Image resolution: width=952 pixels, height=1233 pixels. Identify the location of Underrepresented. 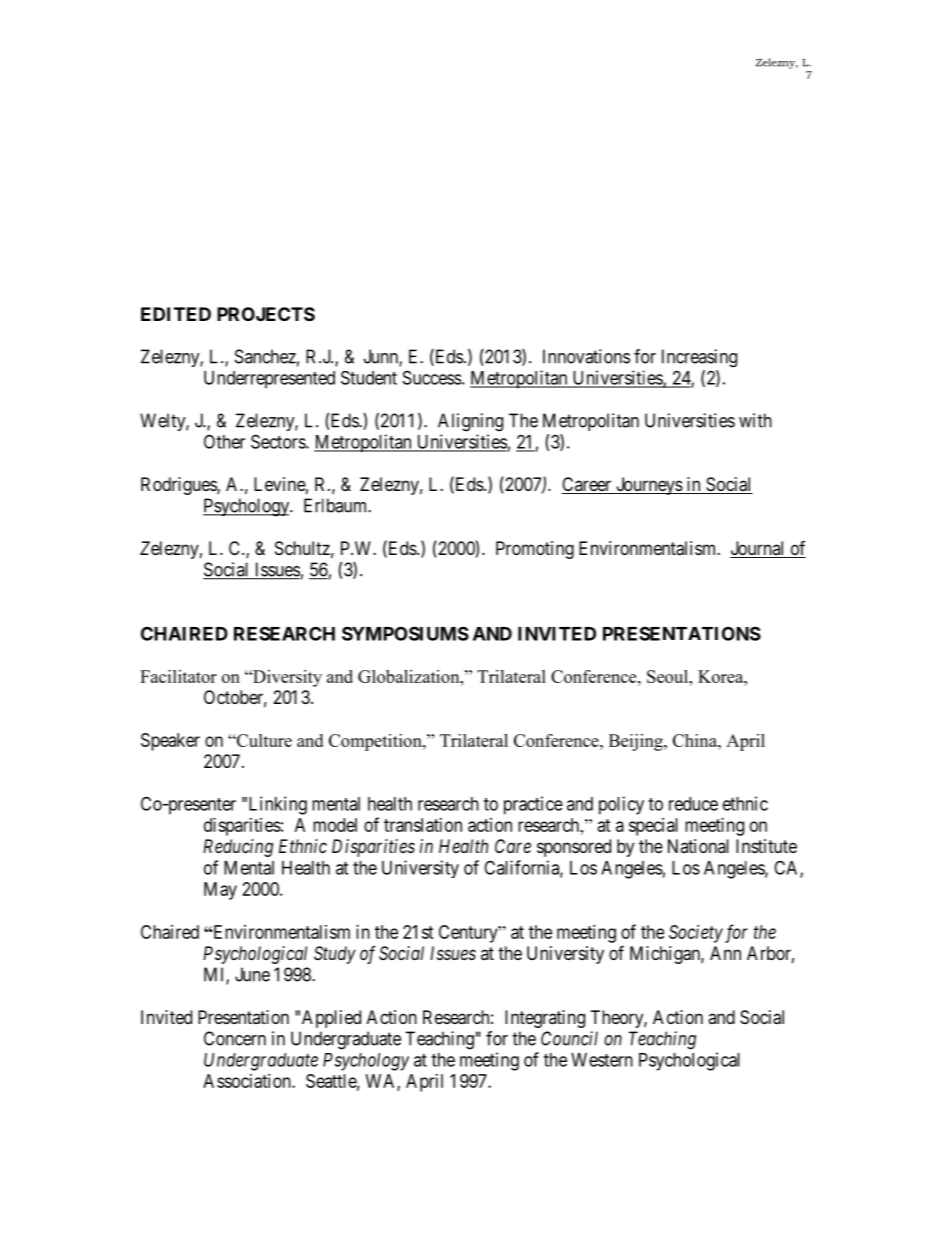
(269, 380).
